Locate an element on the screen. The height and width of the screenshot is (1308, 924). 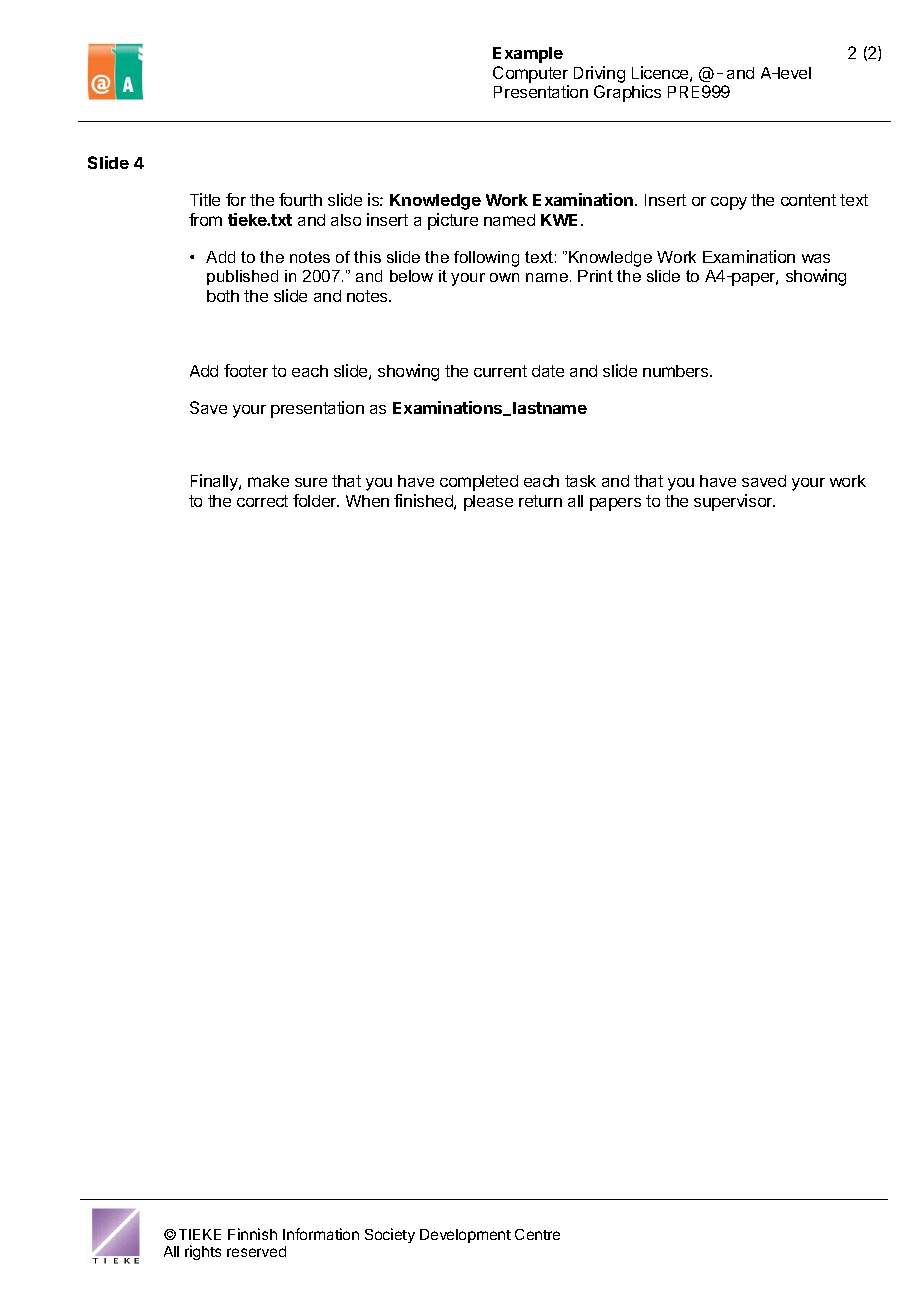
Finnish is located at coordinates (252, 1234).
